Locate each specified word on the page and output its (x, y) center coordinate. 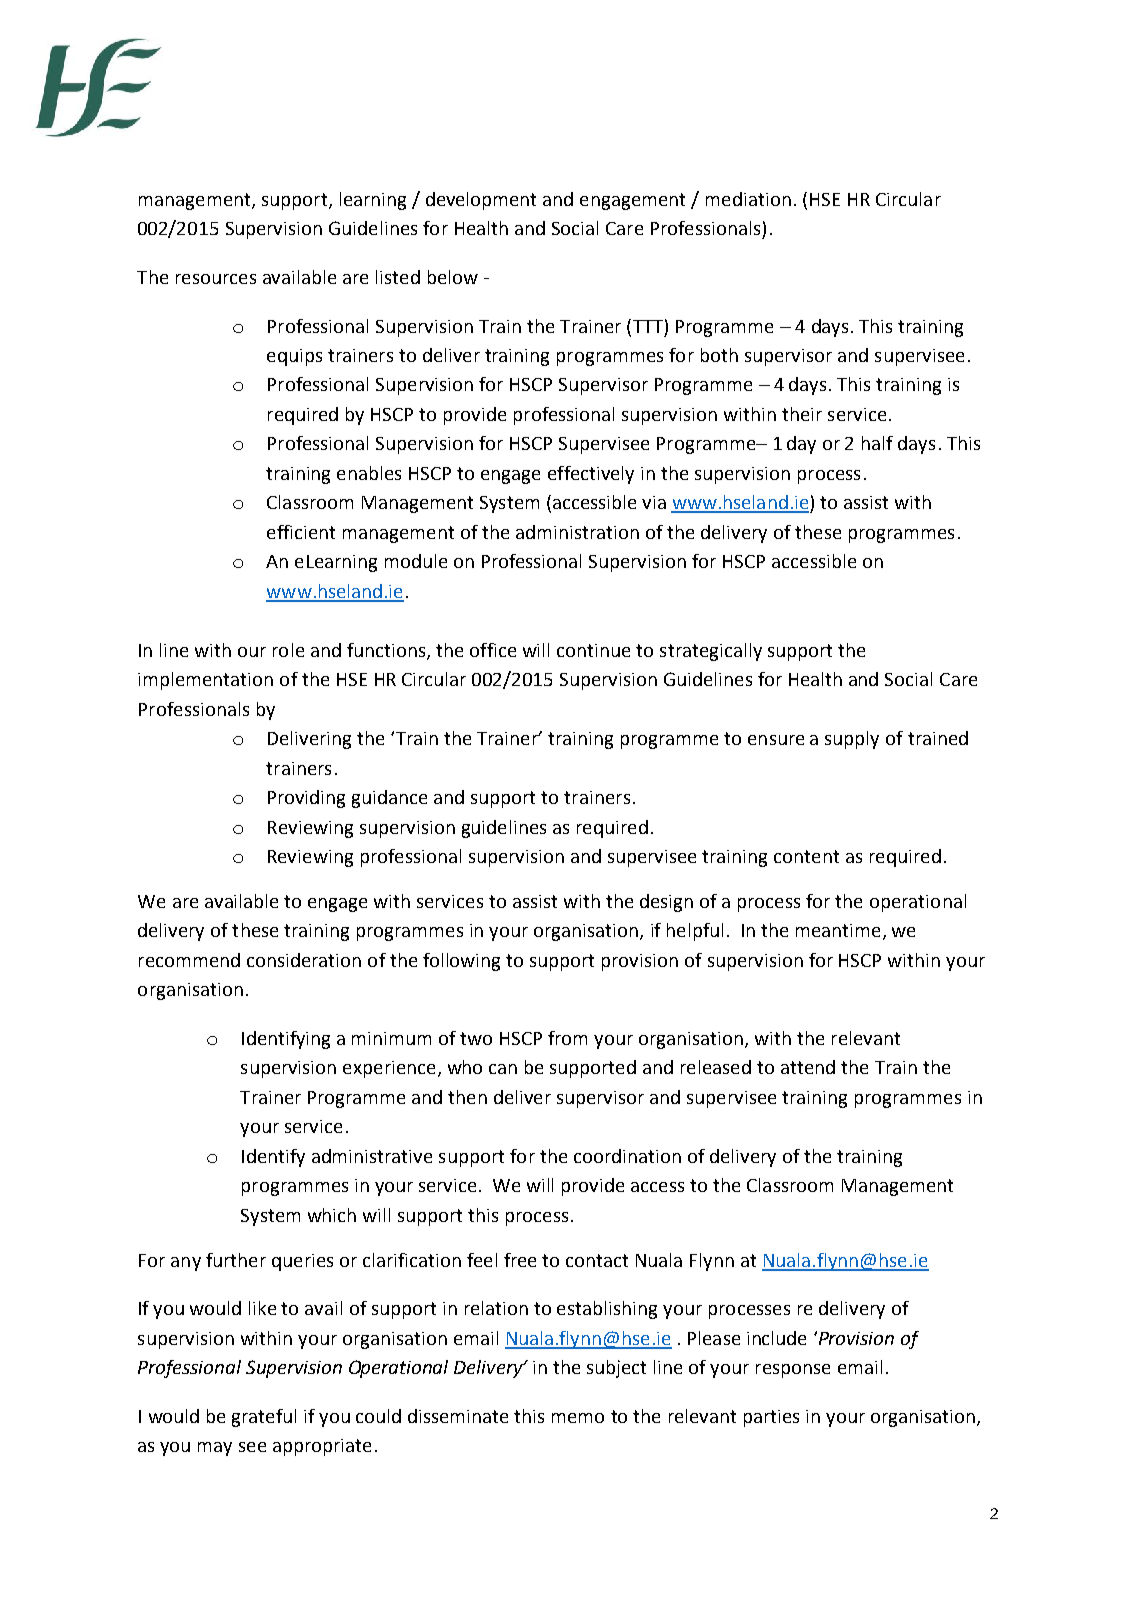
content (806, 856)
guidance (389, 799)
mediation (748, 199)
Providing (306, 799)
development (481, 201)
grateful (264, 1418)
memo (578, 1418)
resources (216, 279)
